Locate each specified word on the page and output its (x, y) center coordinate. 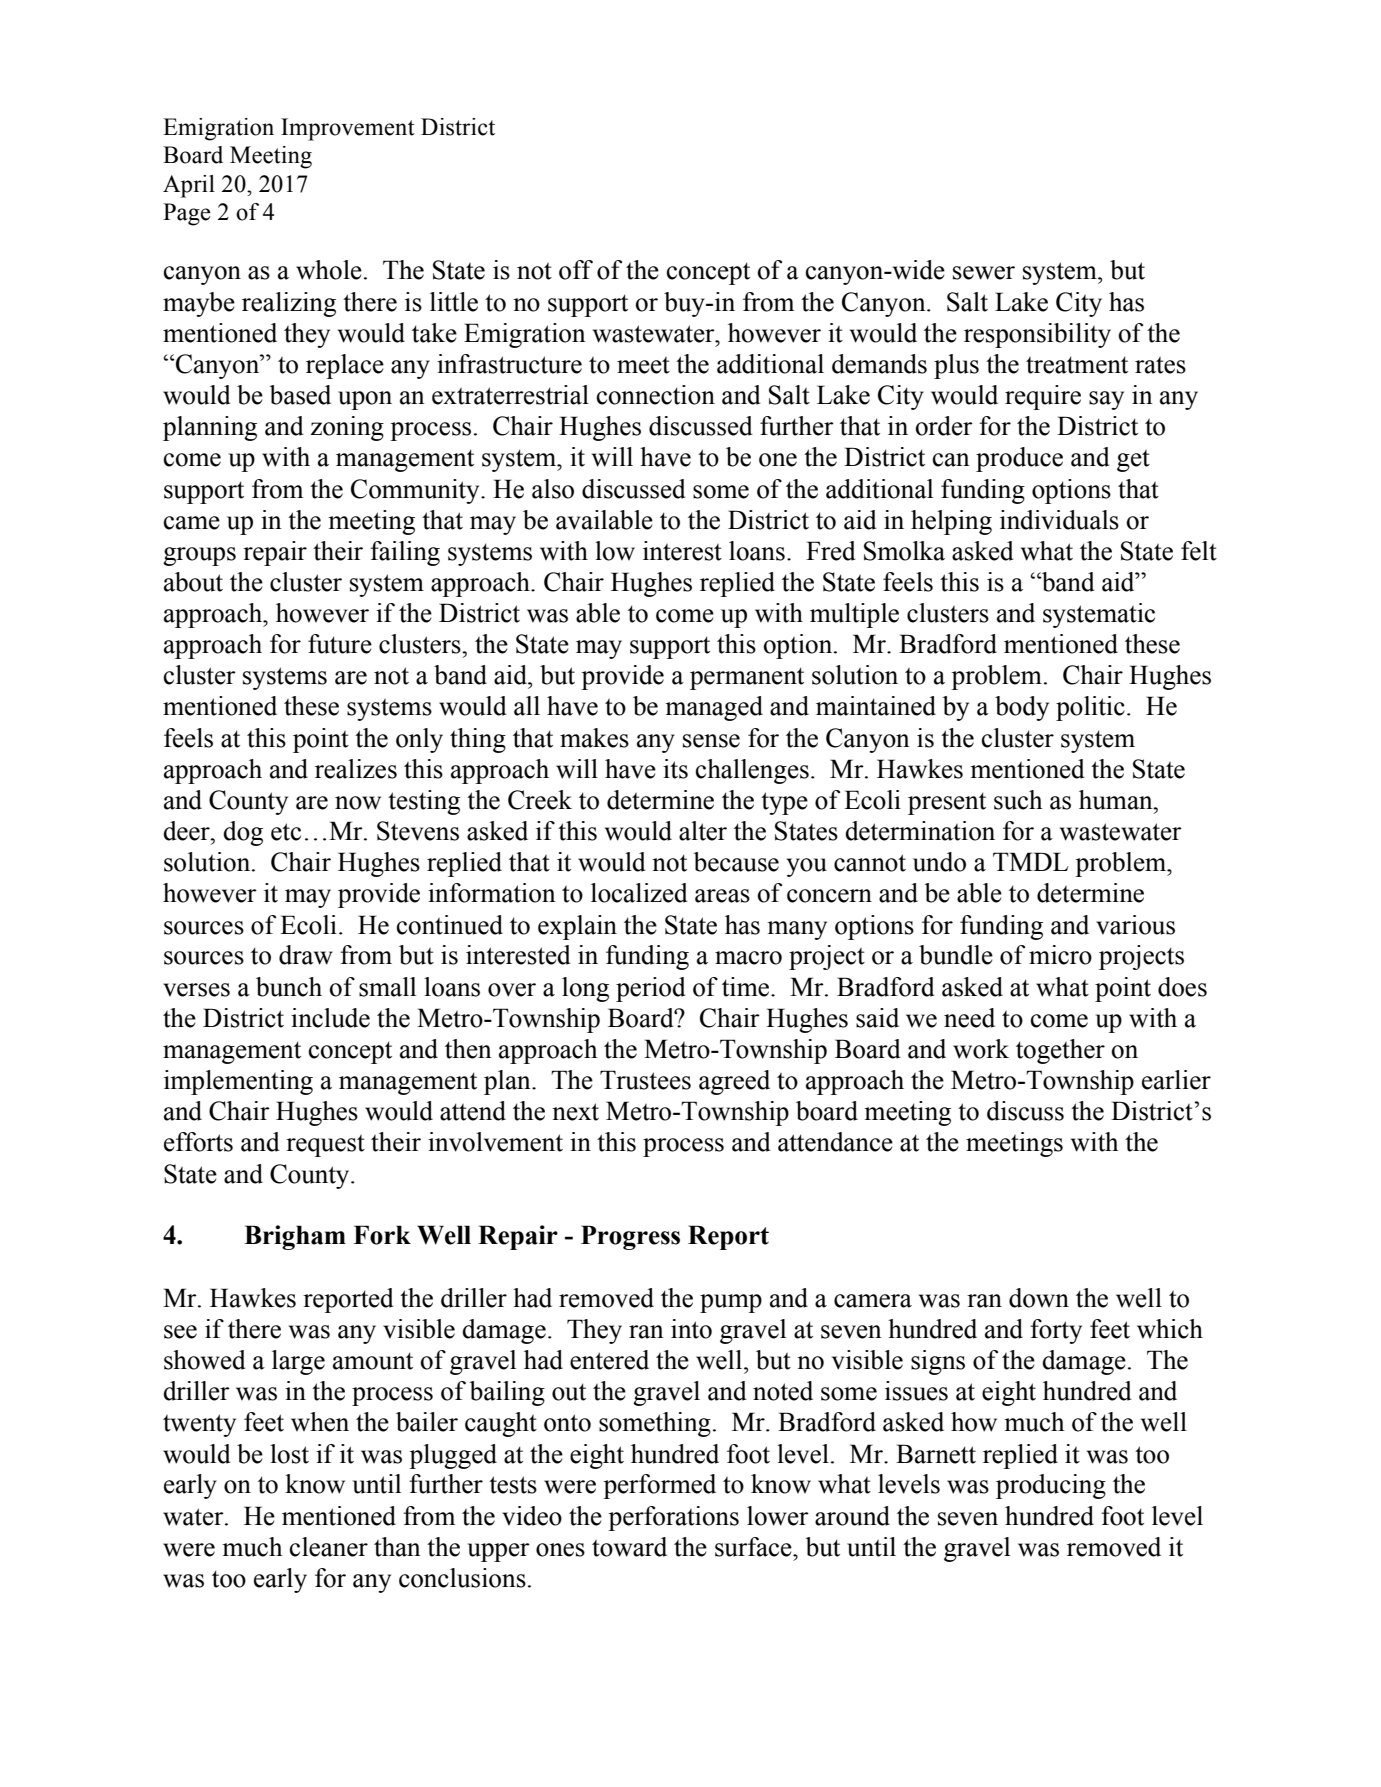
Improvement (348, 129)
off (576, 270)
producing (1051, 1486)
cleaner (329, 1547)
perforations (673, 1518)
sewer (984, 273)
